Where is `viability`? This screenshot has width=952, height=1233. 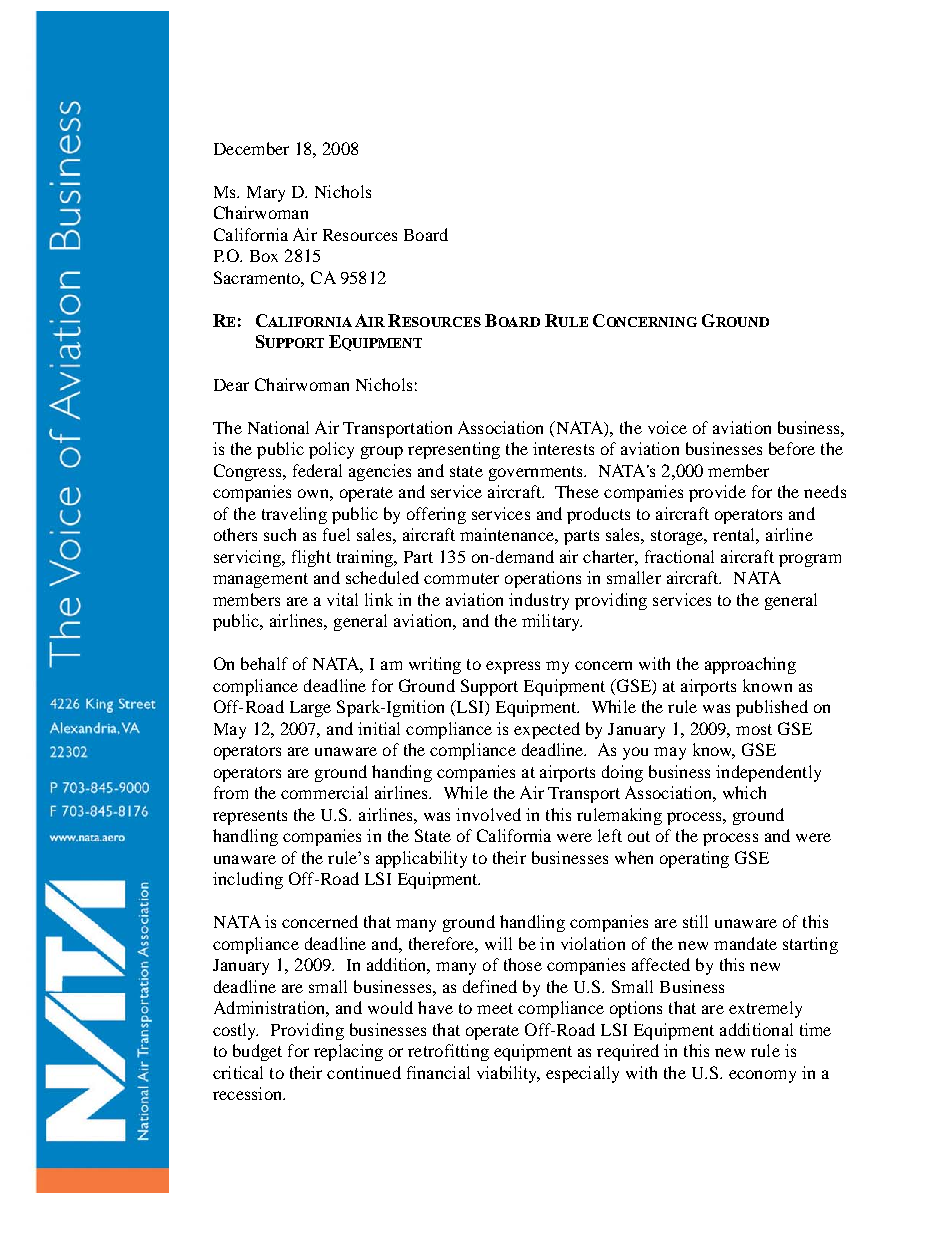
viability is located at coordinates (508, 1074).
